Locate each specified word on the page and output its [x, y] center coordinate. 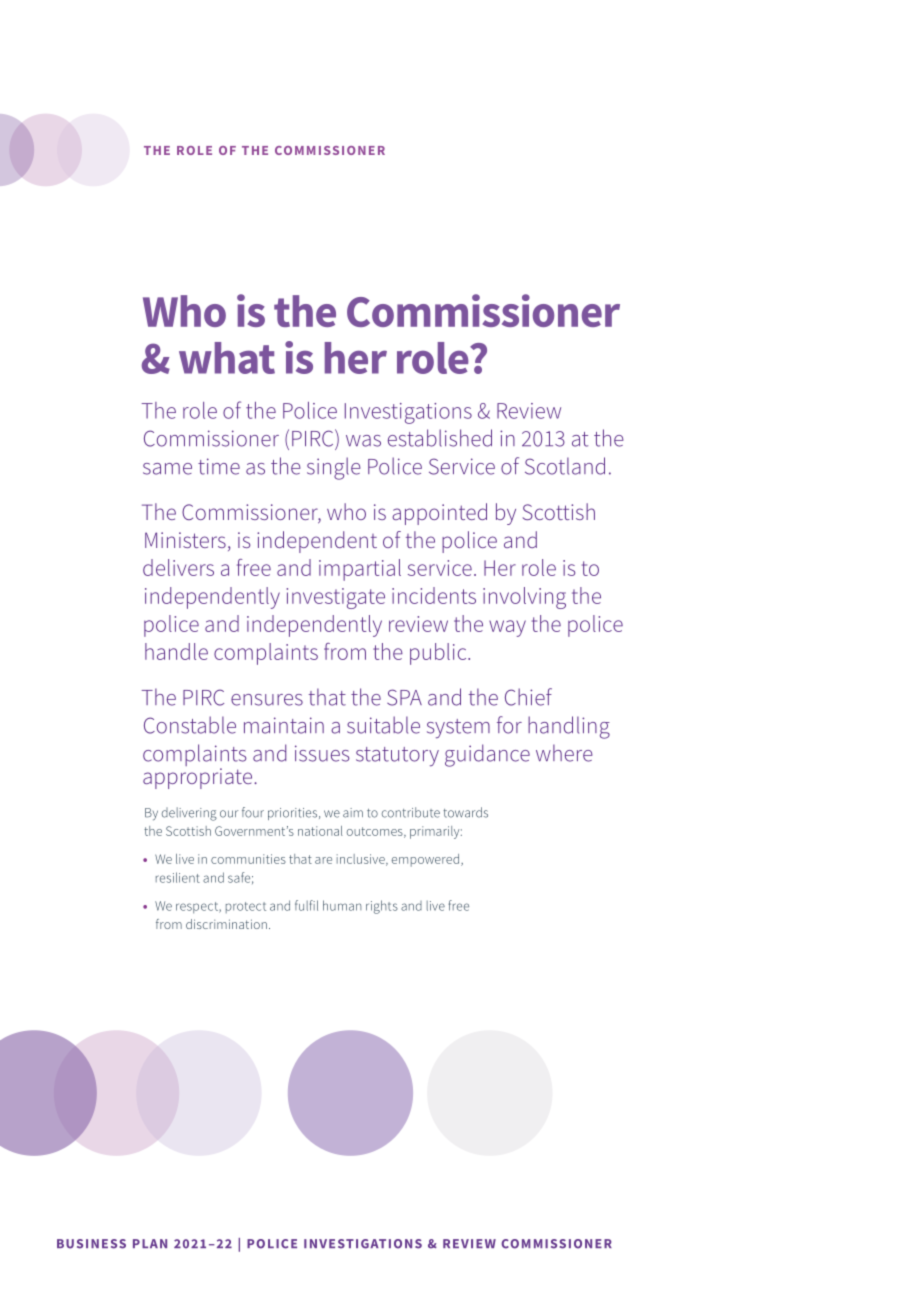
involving [524, 598]
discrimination [226, 924]
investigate [336, 598]
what [227, 358]
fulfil [306, 905]
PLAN [150, 1243]
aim [353, 813]
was [363, 441]
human [342, 905]
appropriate [199, 778]
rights [382, 907]
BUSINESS [91, 1244]
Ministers [185, 540]
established [440, 438]
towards [465, 812]
